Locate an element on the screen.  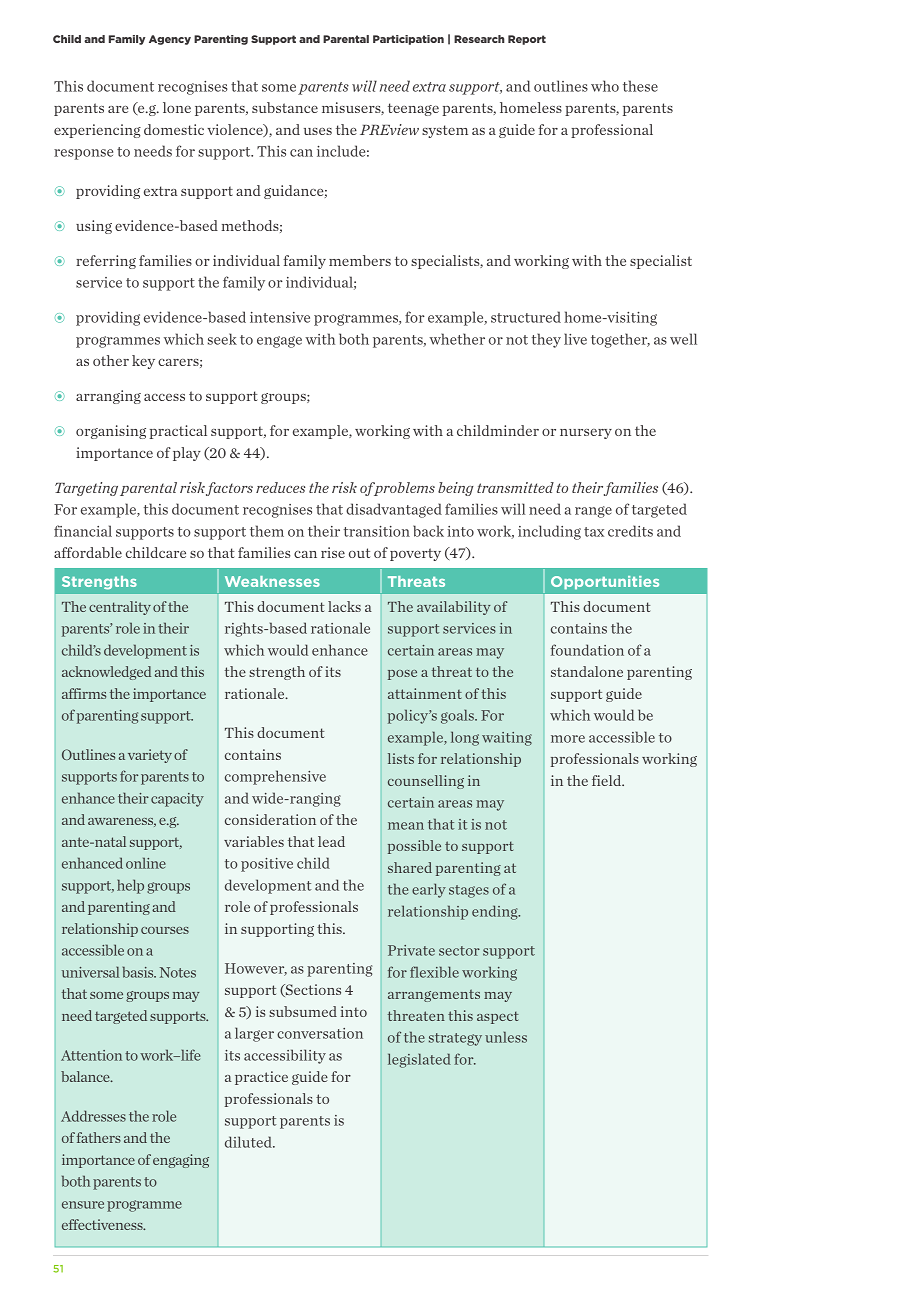
centrality is located at coordinates (120, 608).
